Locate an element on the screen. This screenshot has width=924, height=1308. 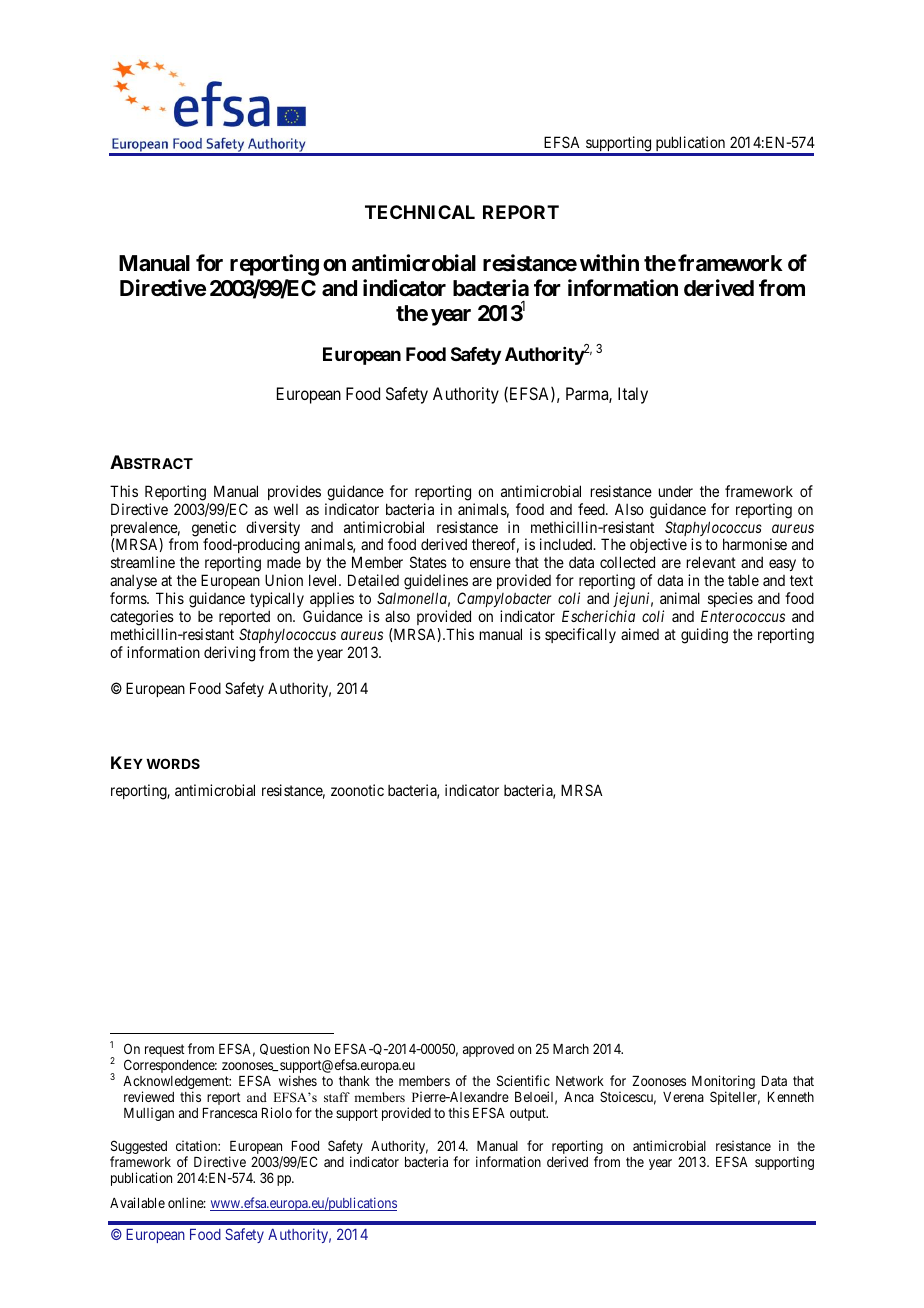
States is located at coordinates (428, 562).
